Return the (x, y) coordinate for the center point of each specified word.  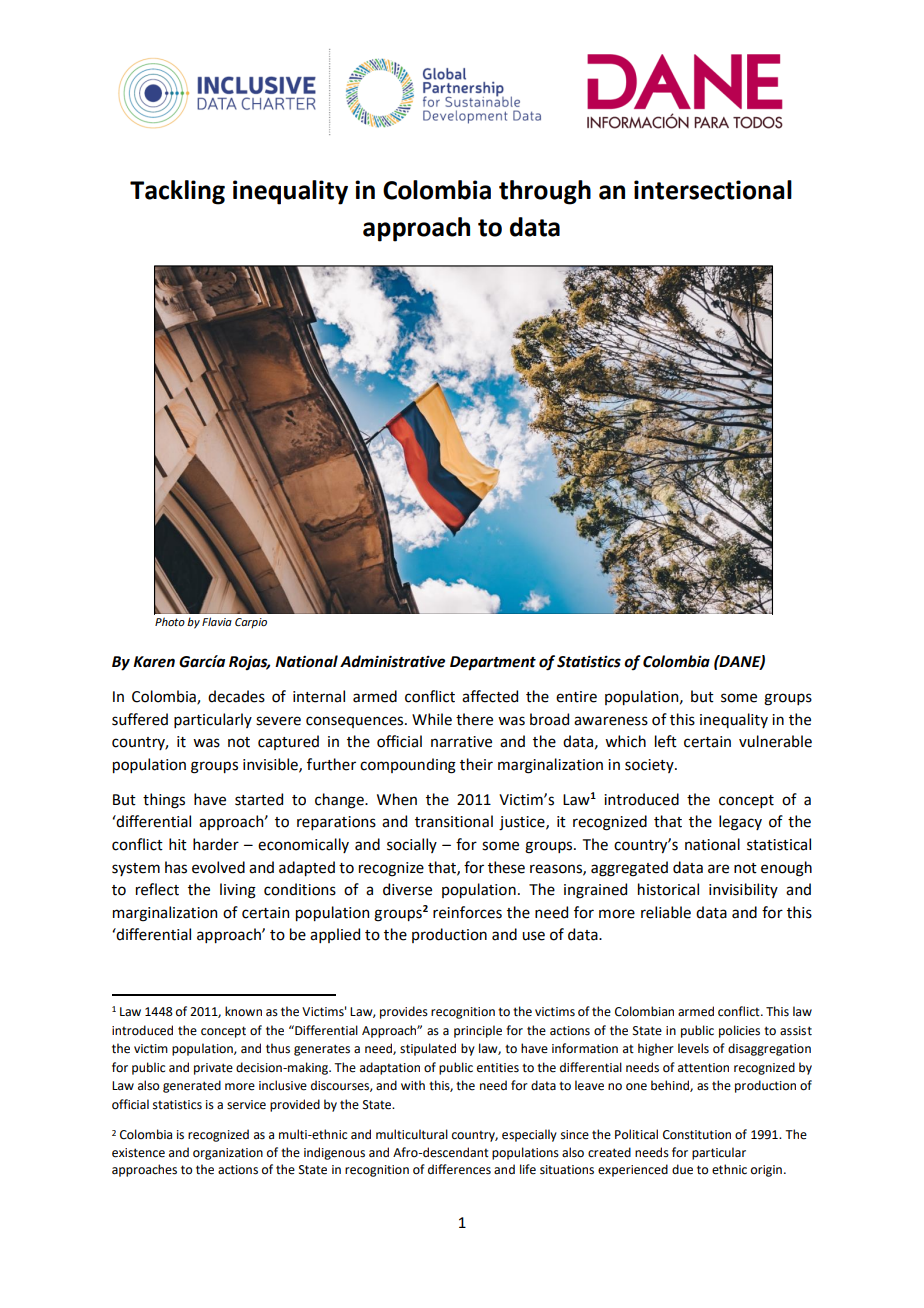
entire (576, 697)
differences (459, 1169)
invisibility (743, 890)
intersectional (713, 190)
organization (228, 1154)
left (666, 741)
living (238, 891)
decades (236, 696)
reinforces (467, 912)
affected (490, 696)
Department (493, 663)
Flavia (217, 621)
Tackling (177, 192)
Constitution (697, 1135)
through (545, 192)
